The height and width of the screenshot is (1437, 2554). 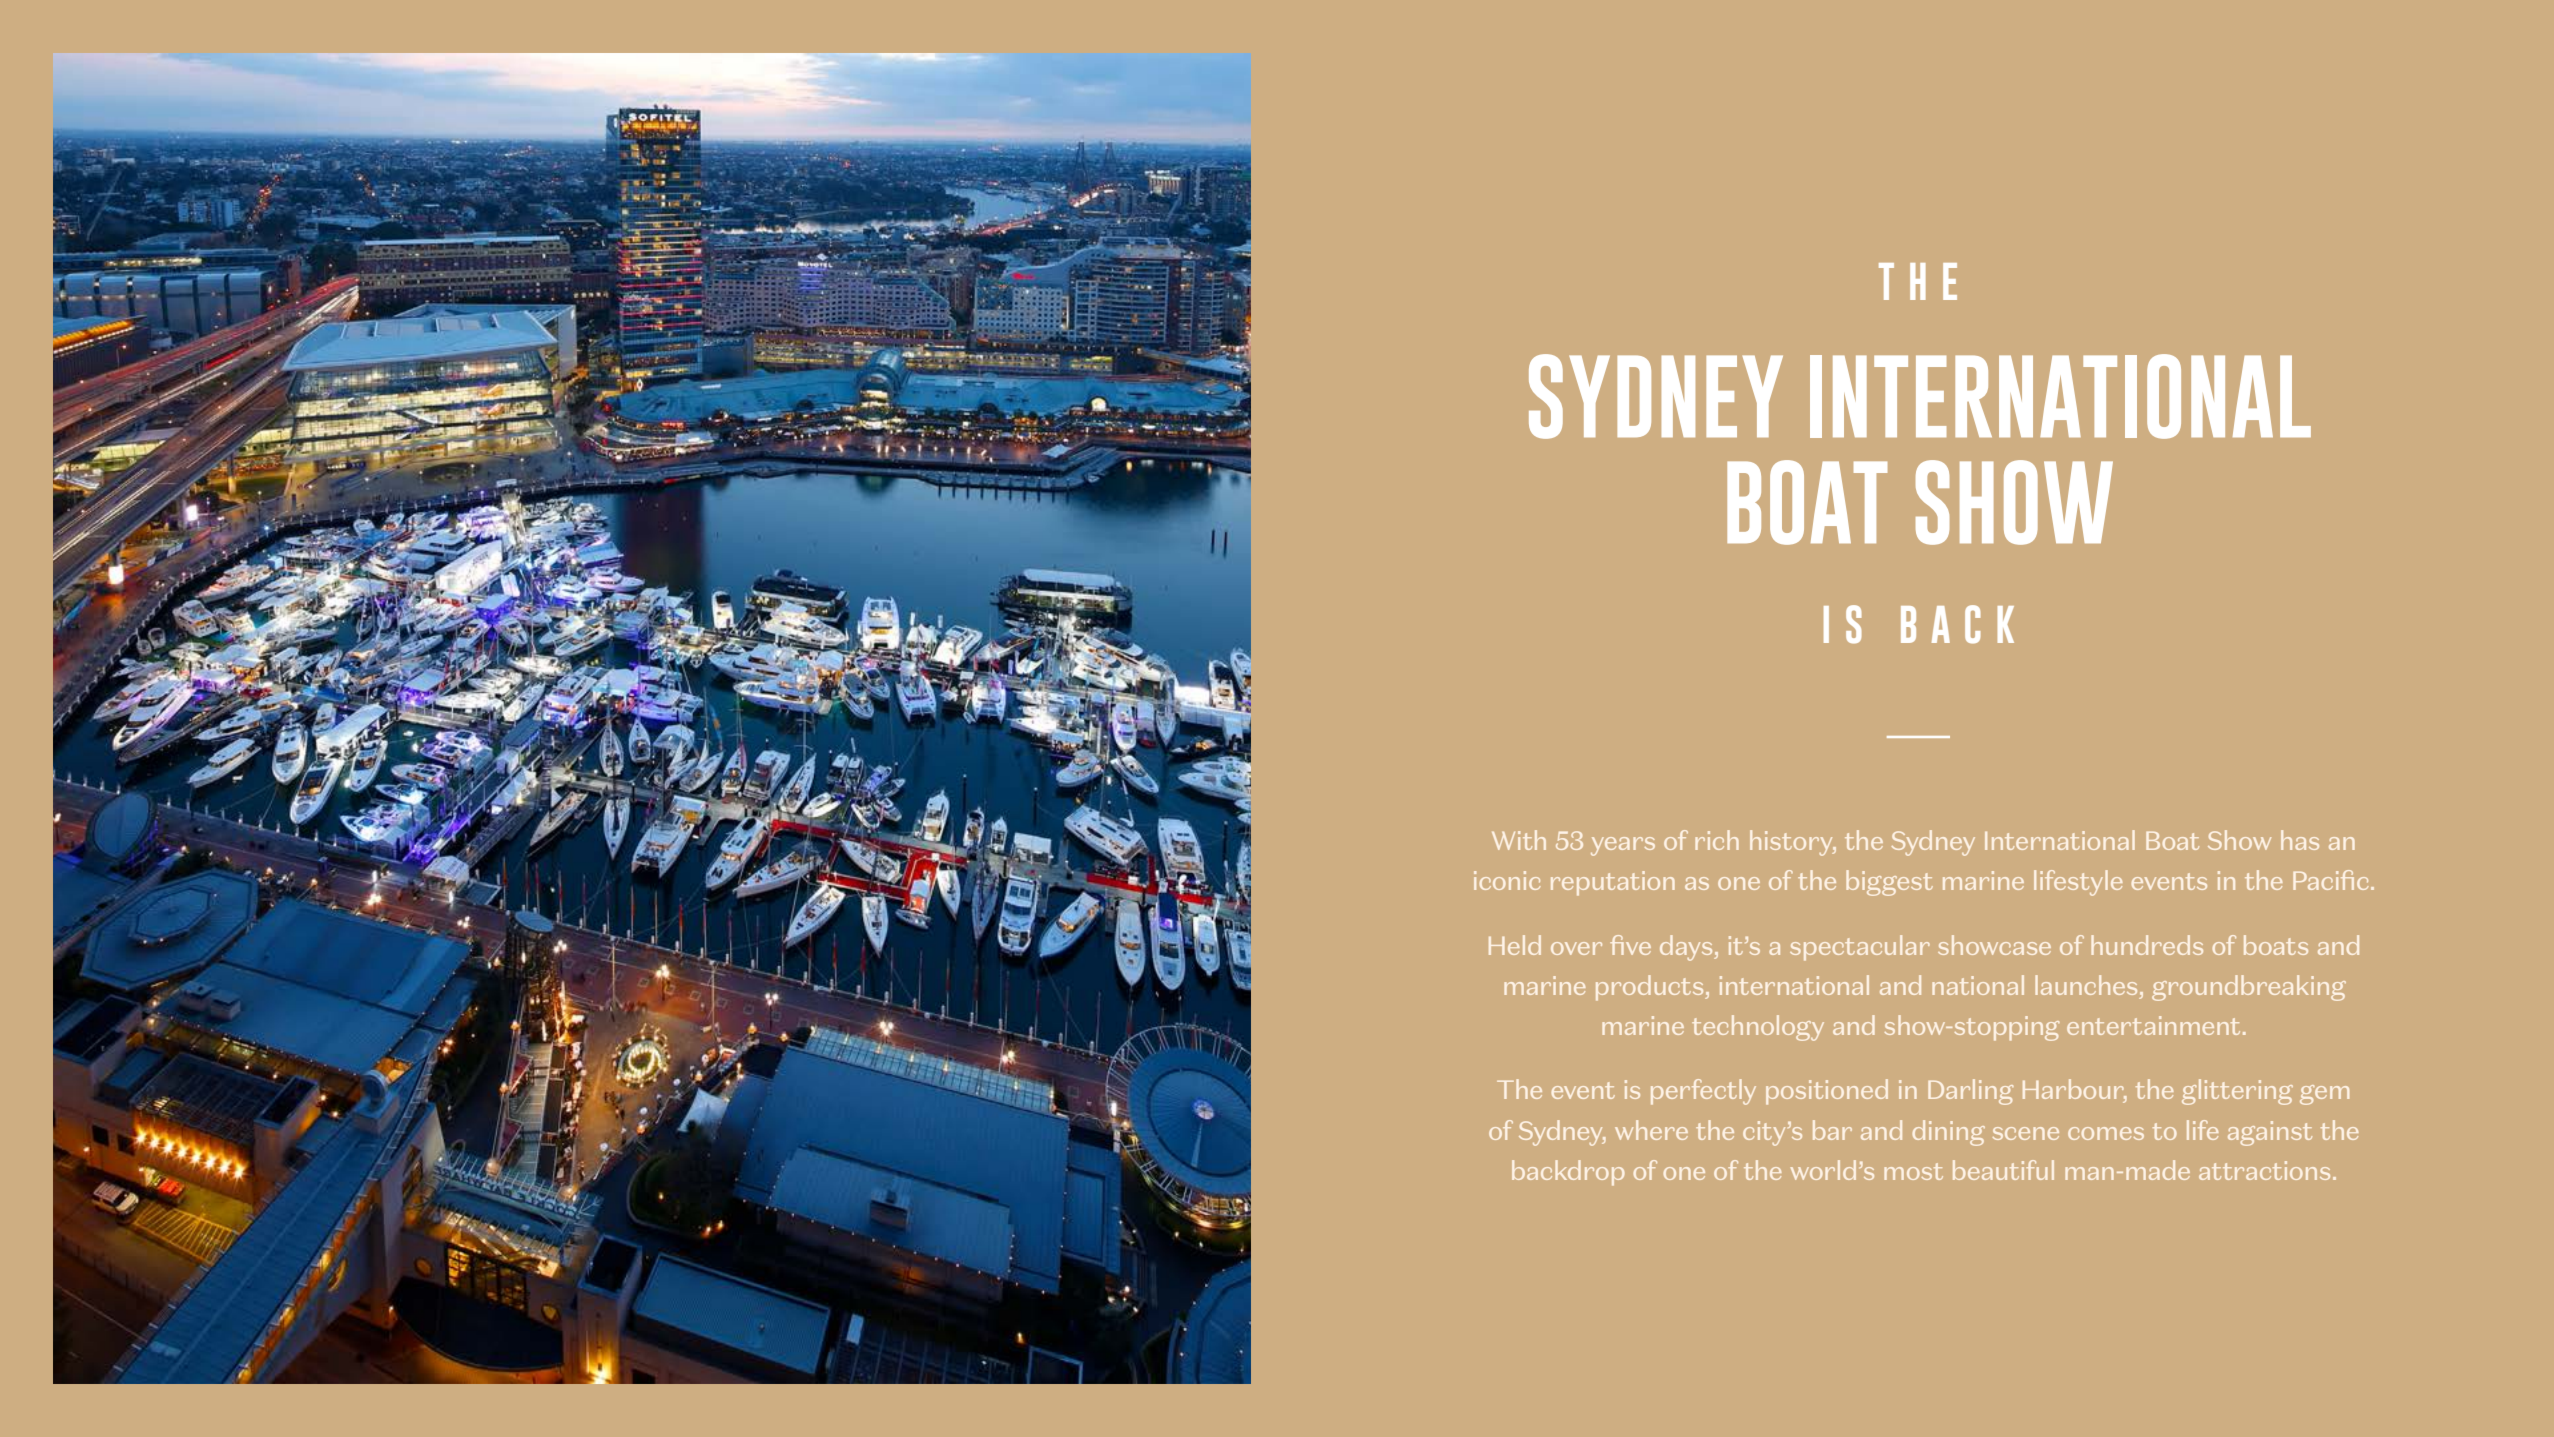 I want to click on biggest, so click(x=1889, y=883).
